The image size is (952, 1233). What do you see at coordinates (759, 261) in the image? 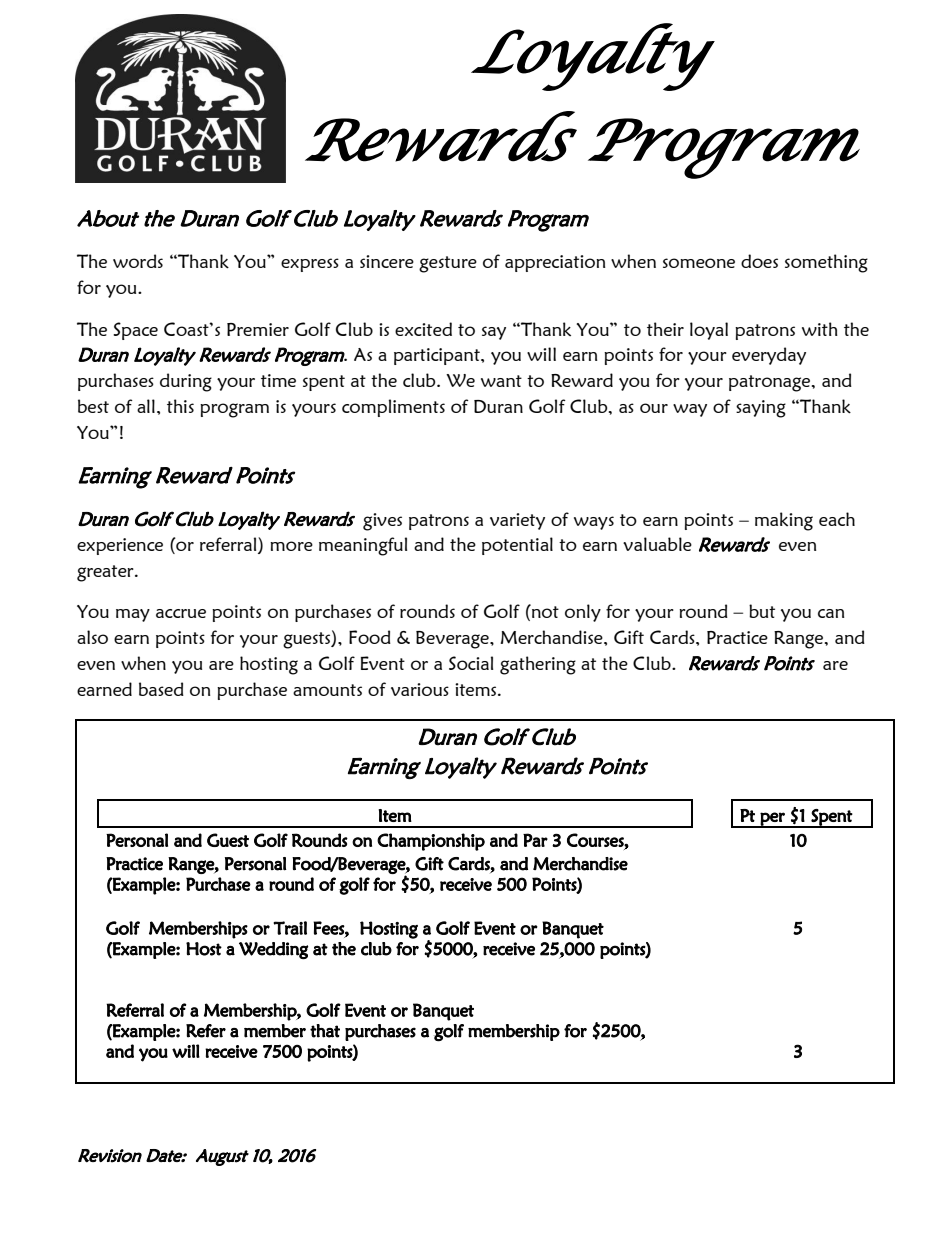
I see `does` at bounding box center [759, 261].
